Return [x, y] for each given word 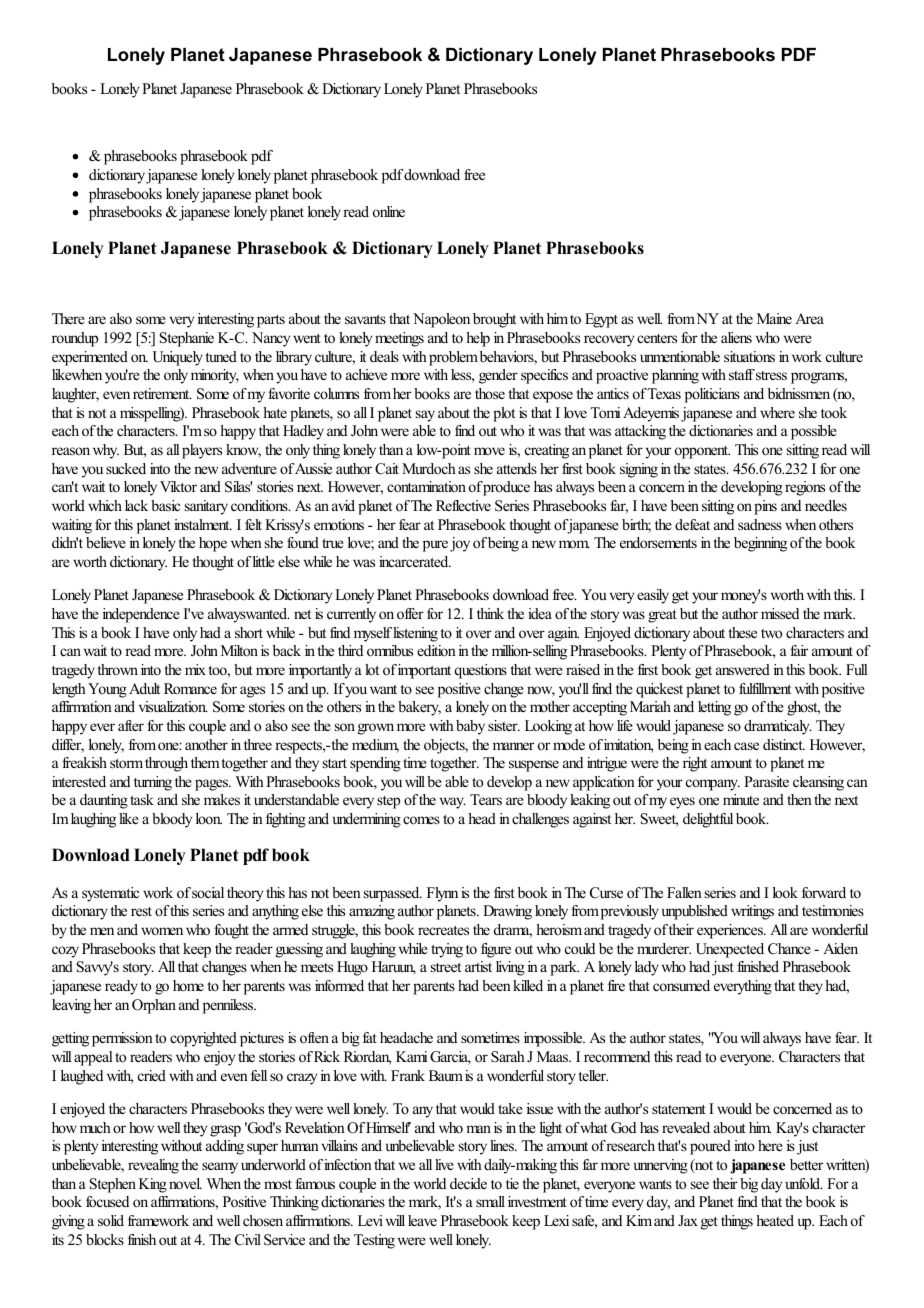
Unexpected [730, 950]
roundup [75, 339]
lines [503, 1145]
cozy [65, 952]
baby [470, 727]
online [389, 211]
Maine [774, 318]
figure [496, 950]
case [746, 746]
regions [805, 488]
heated [775, 1220]
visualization [173, 706]
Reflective [463, 505]
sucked [126, 468]
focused [107, 1201]
